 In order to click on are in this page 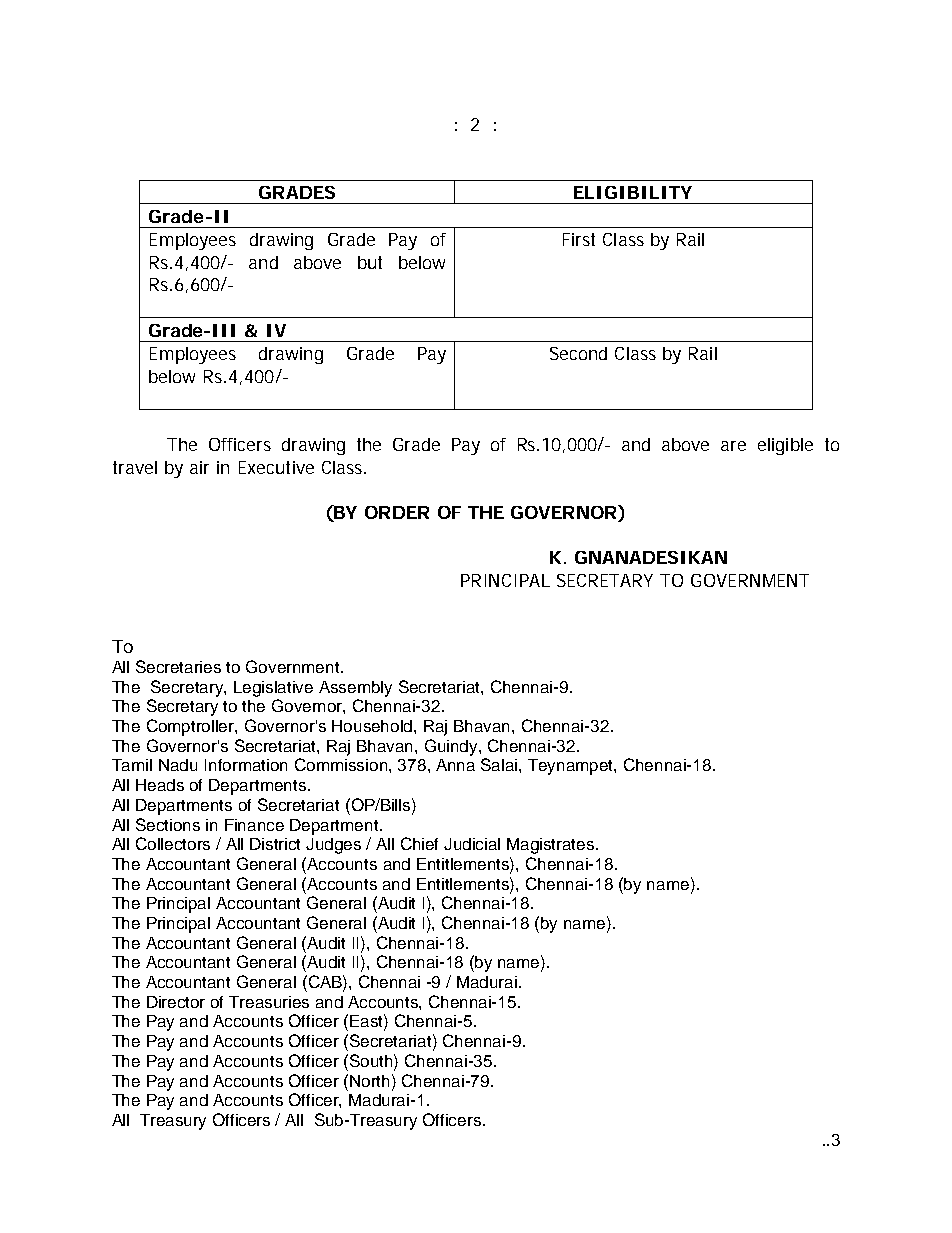, I will do `click(733, 446)`.
